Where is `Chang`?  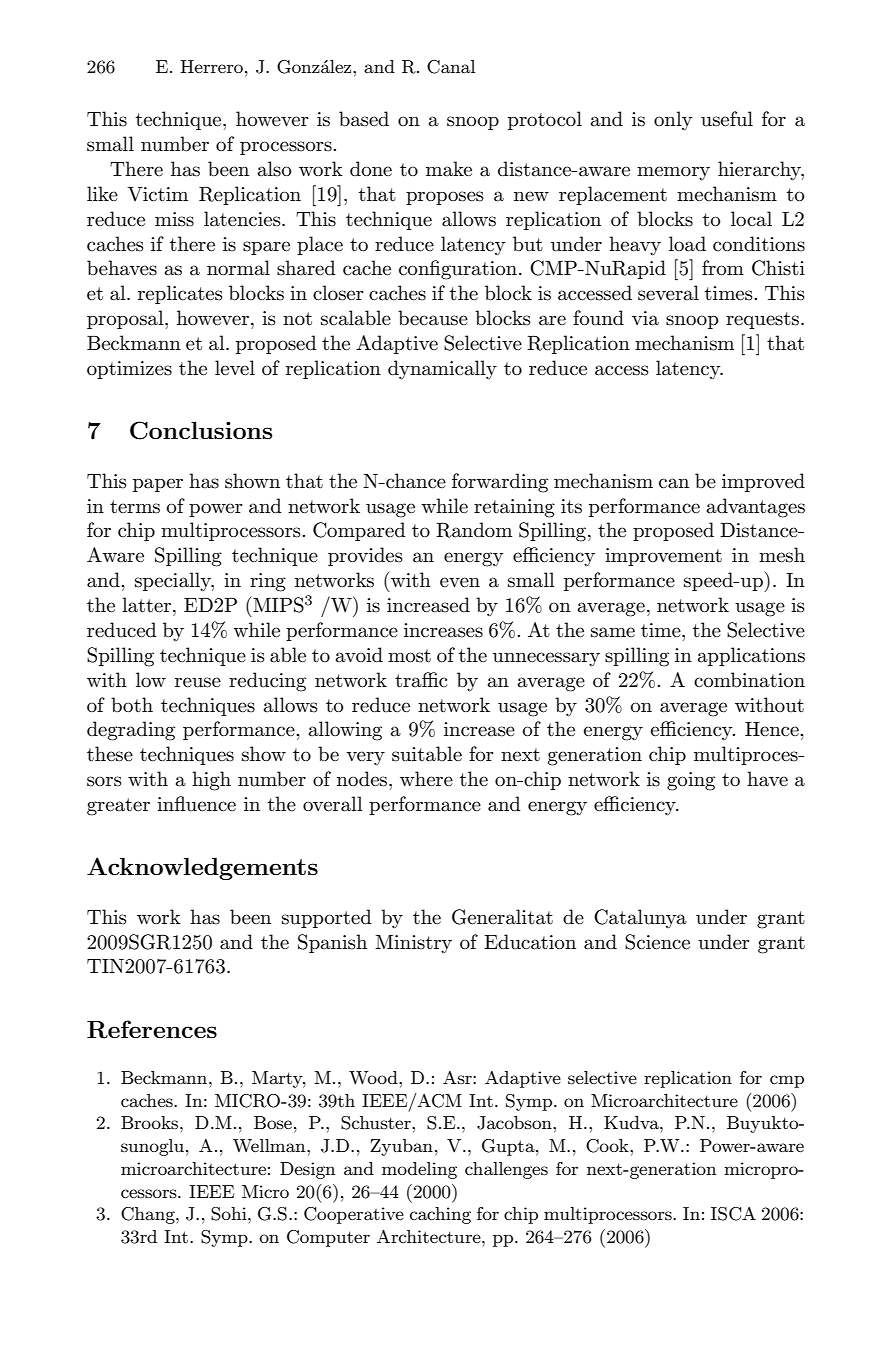 Chang is located at coordinates (149, 1215).
